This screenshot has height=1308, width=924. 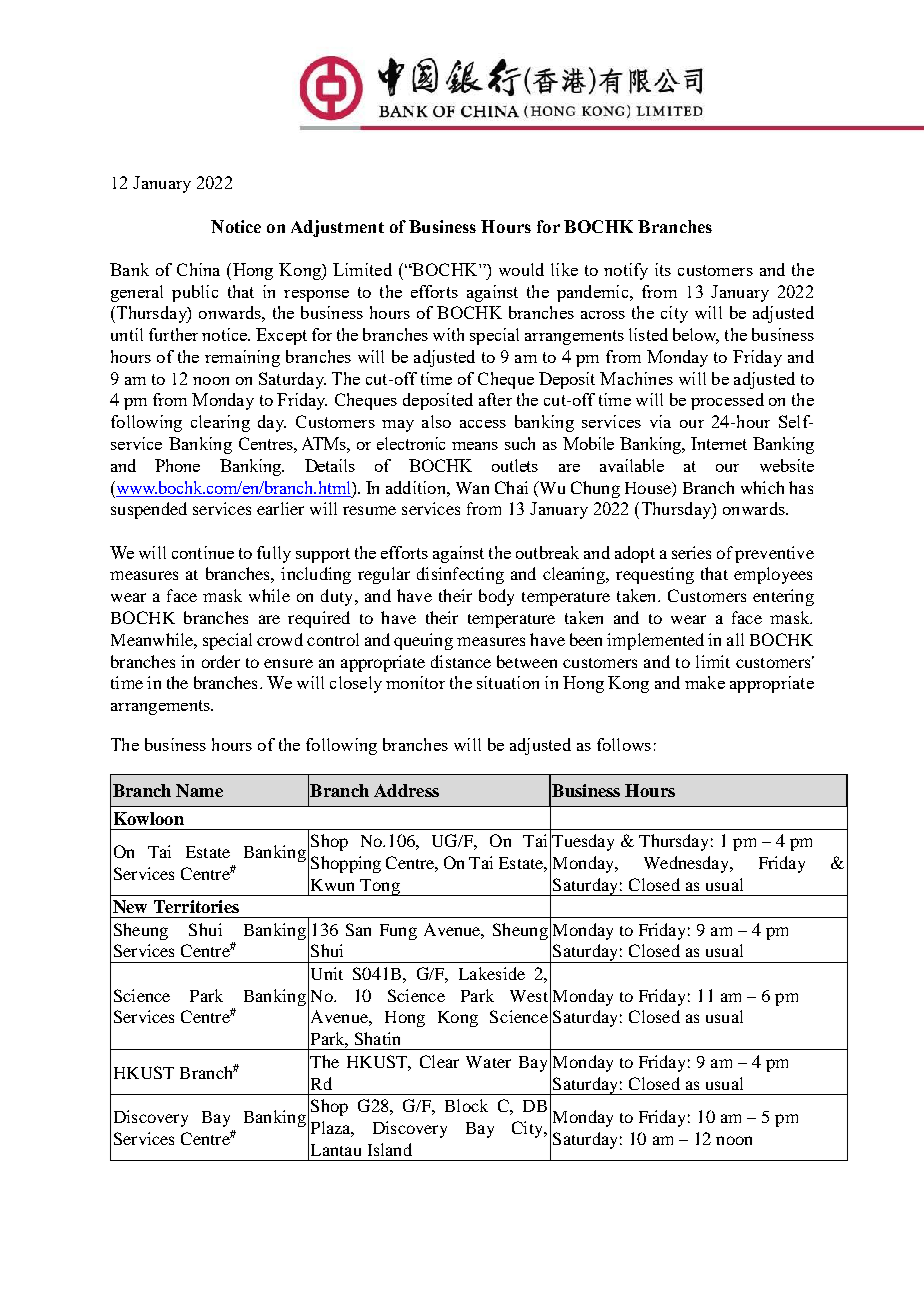 What do you see at coordinates (196, 906) in the screenshot?
I see `Territories` at bounding box center [196, 906].
